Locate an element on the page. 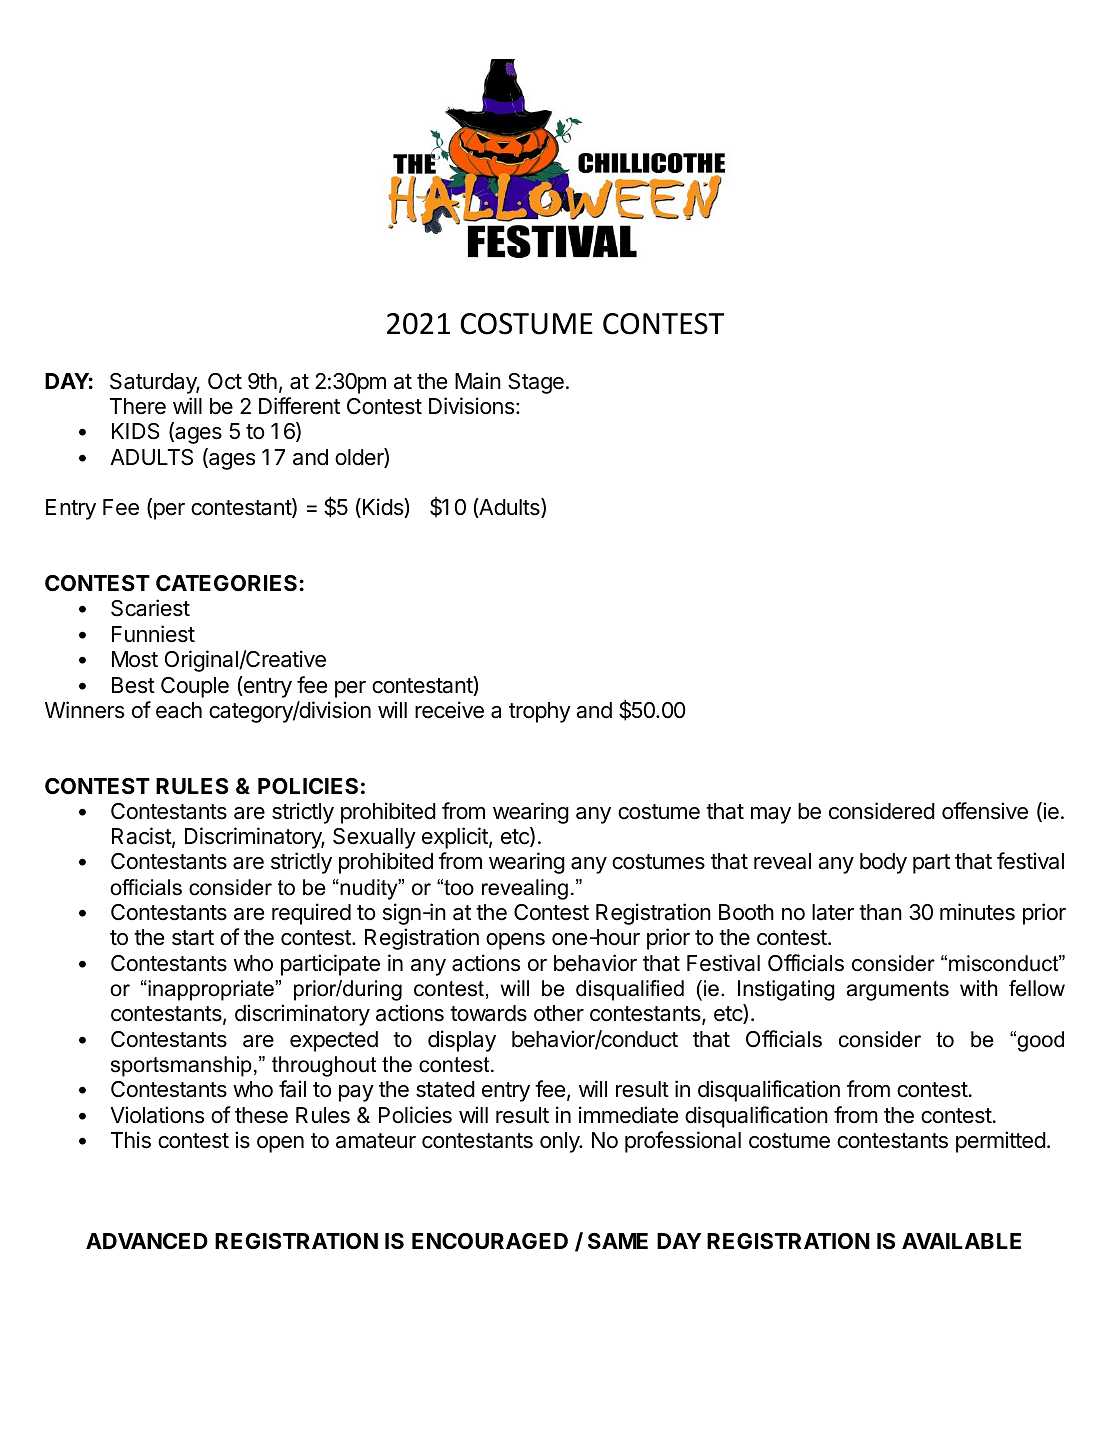  offensive is located at coordinates (985, 811).
